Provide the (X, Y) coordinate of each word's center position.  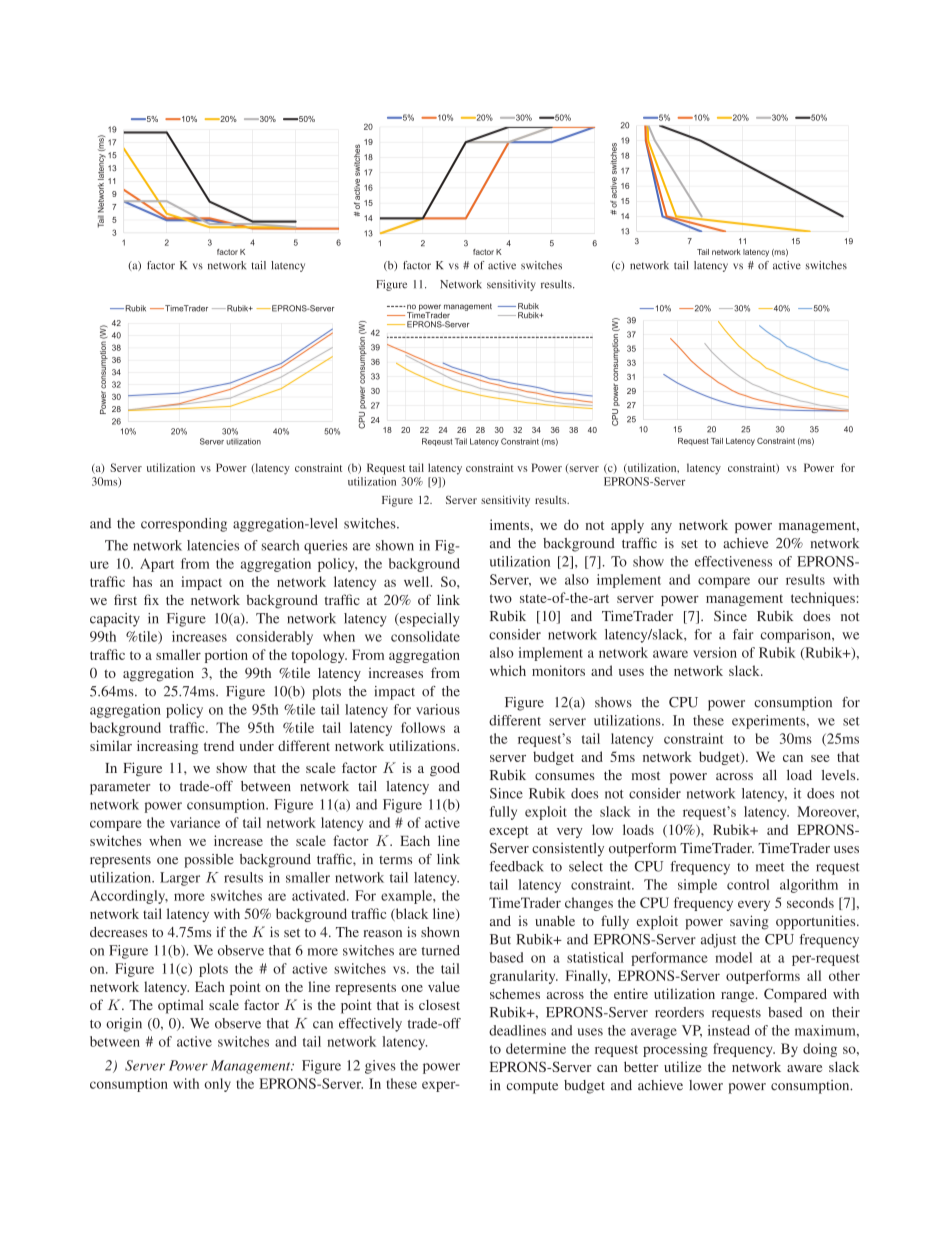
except (508, 832)
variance (195, 822)
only (217, 1085)
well (418, 581)
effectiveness (733, 561)
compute (532, 1088)
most (645, 775)
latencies (213, 545)
